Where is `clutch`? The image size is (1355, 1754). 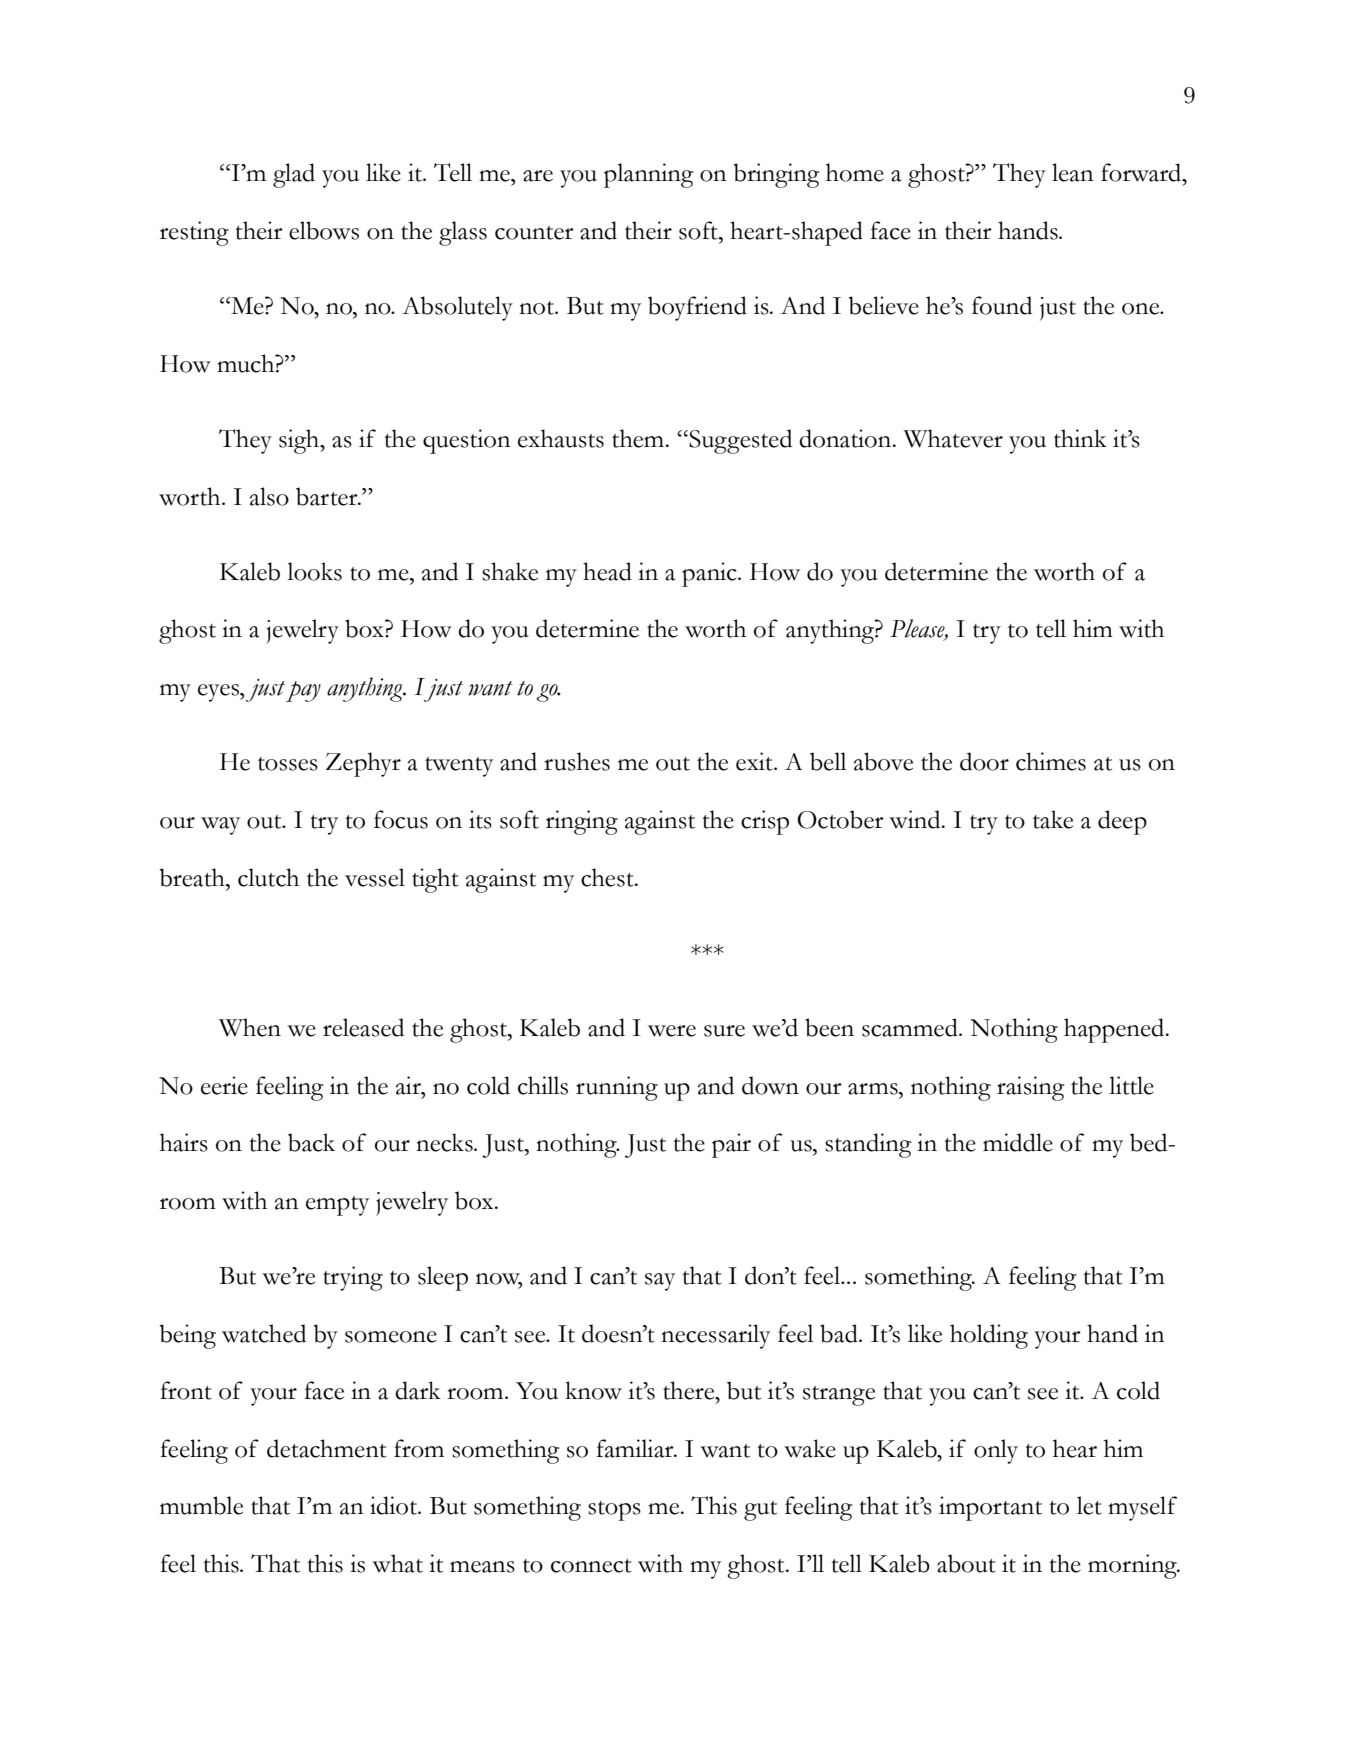
clutch is located at coordinates (268, 877).
